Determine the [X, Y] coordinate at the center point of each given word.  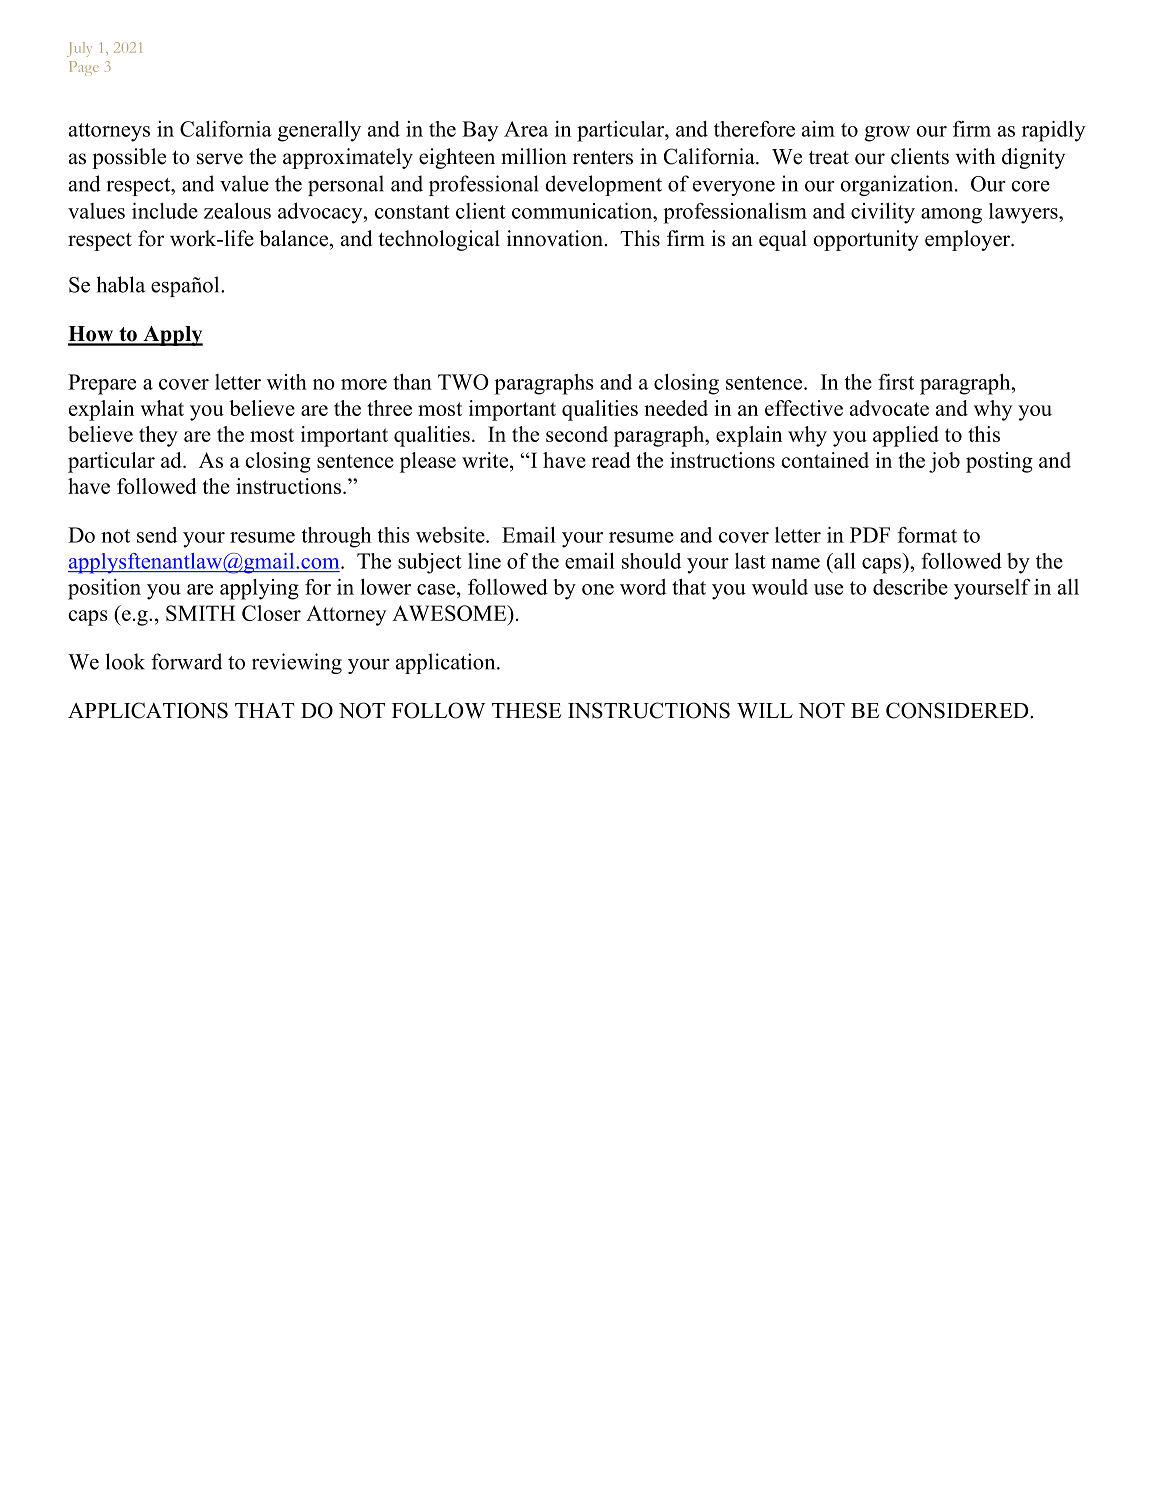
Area [526, 129]
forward [186, 661]
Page [84, 68]
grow [887, 134]
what [162, 408]
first [896, 382]
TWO [463, 382]
